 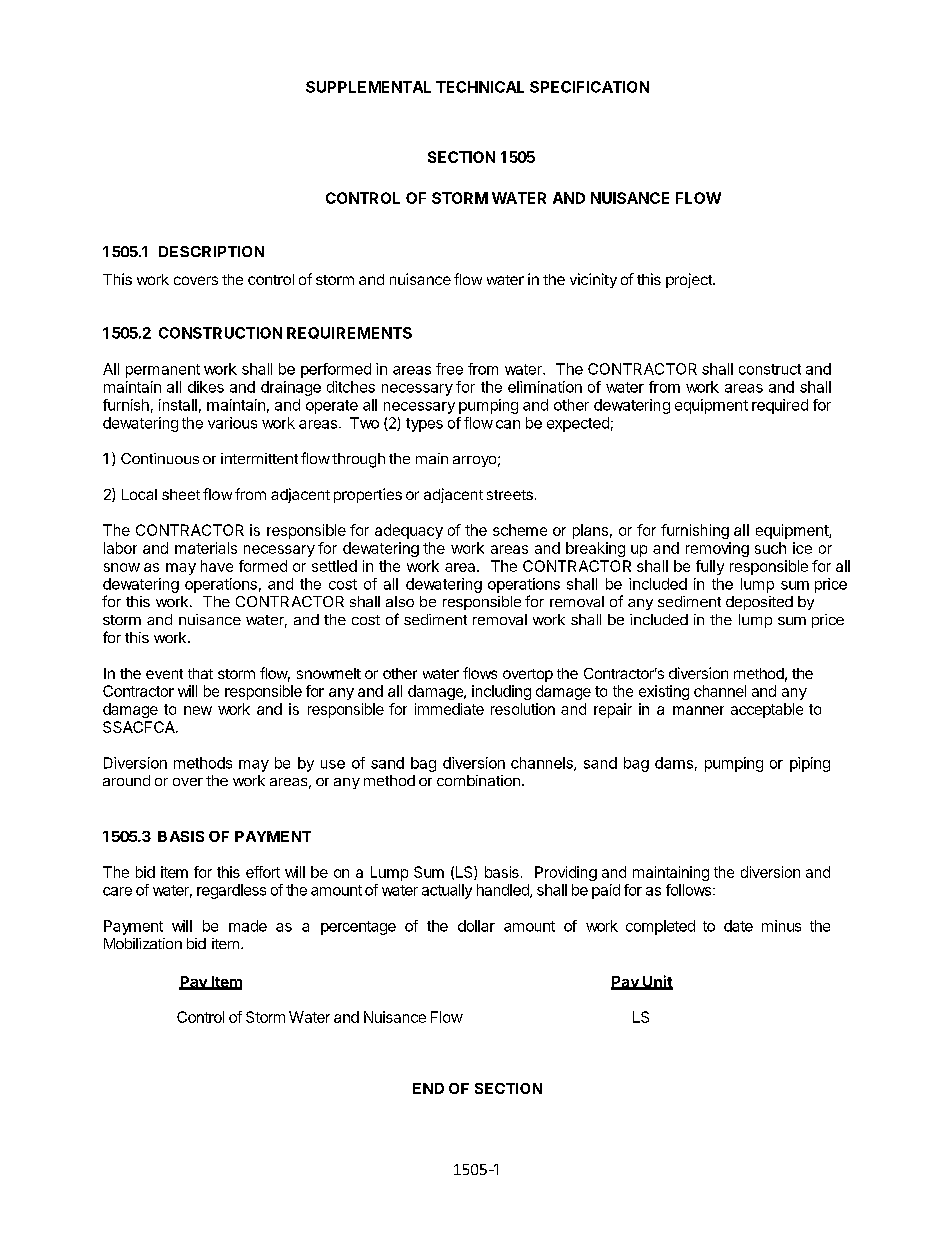 I want to click on have, so click(x=217, y=566).
